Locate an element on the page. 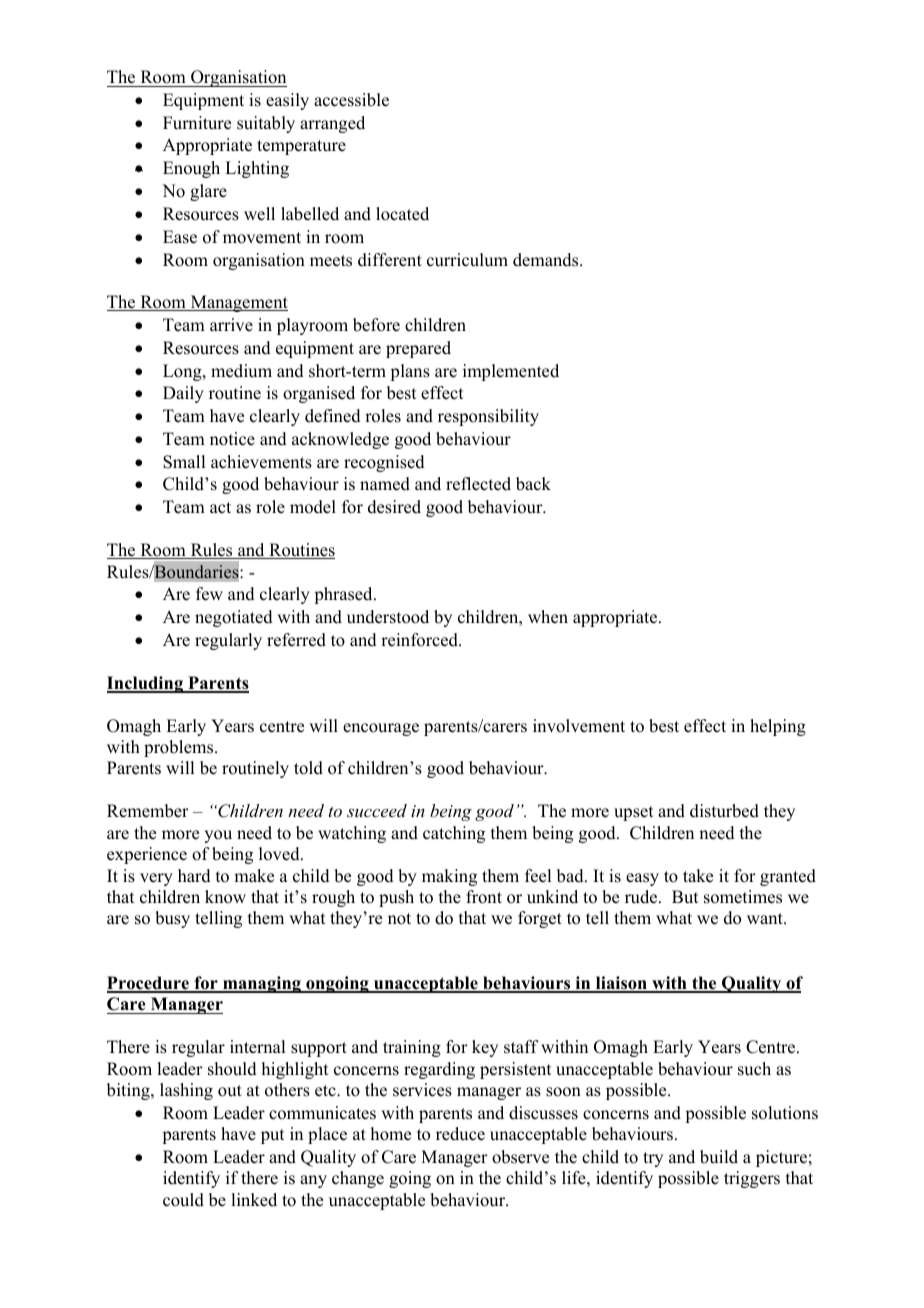 This image has height=1308, width=924. located is located at coordinates (402, 214).
